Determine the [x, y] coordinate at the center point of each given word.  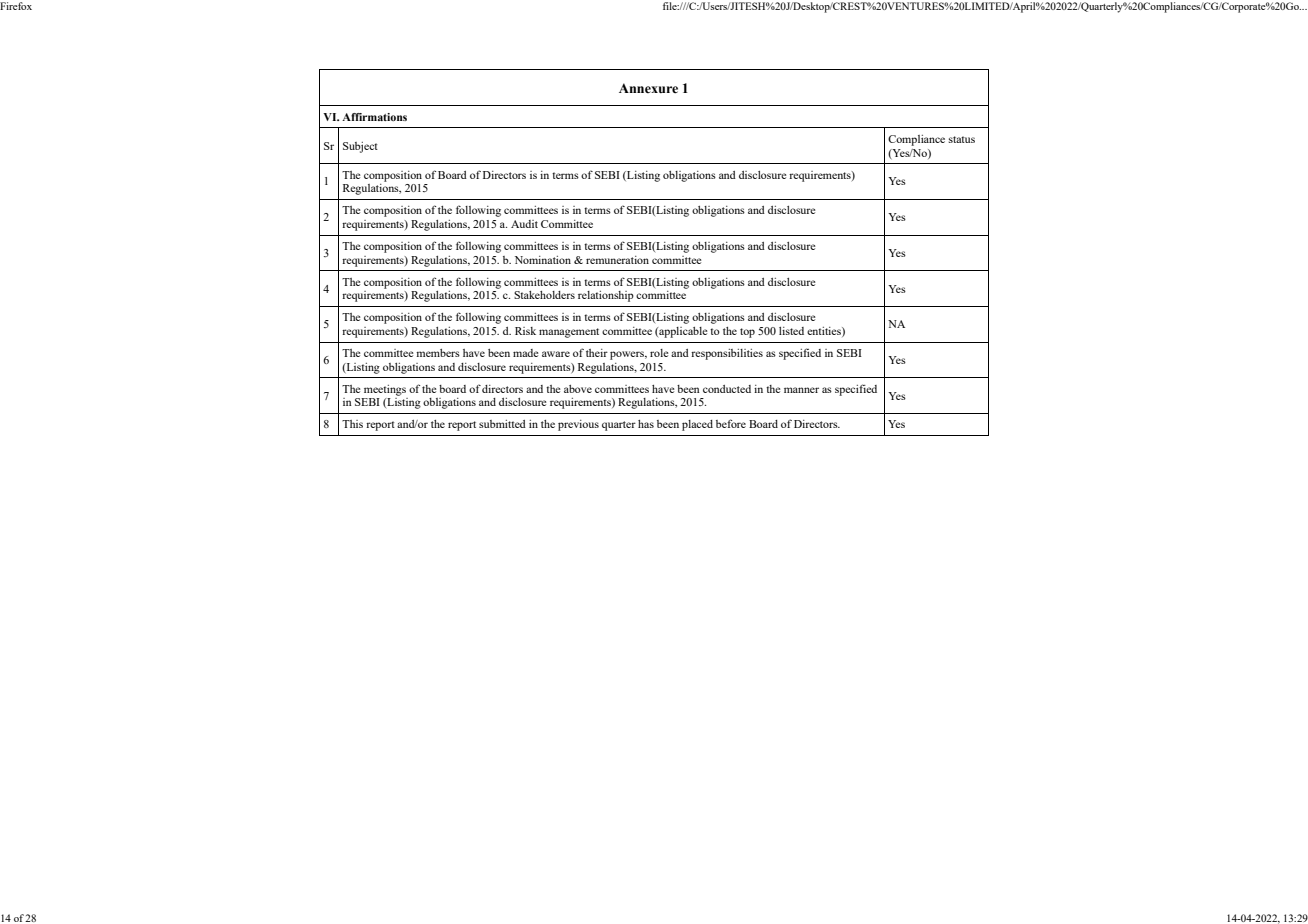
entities [825, 332]
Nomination [543, 260]
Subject [360, 147]
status [962, 139]
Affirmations [374, 117]
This [352, 424]
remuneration [617, 260]
